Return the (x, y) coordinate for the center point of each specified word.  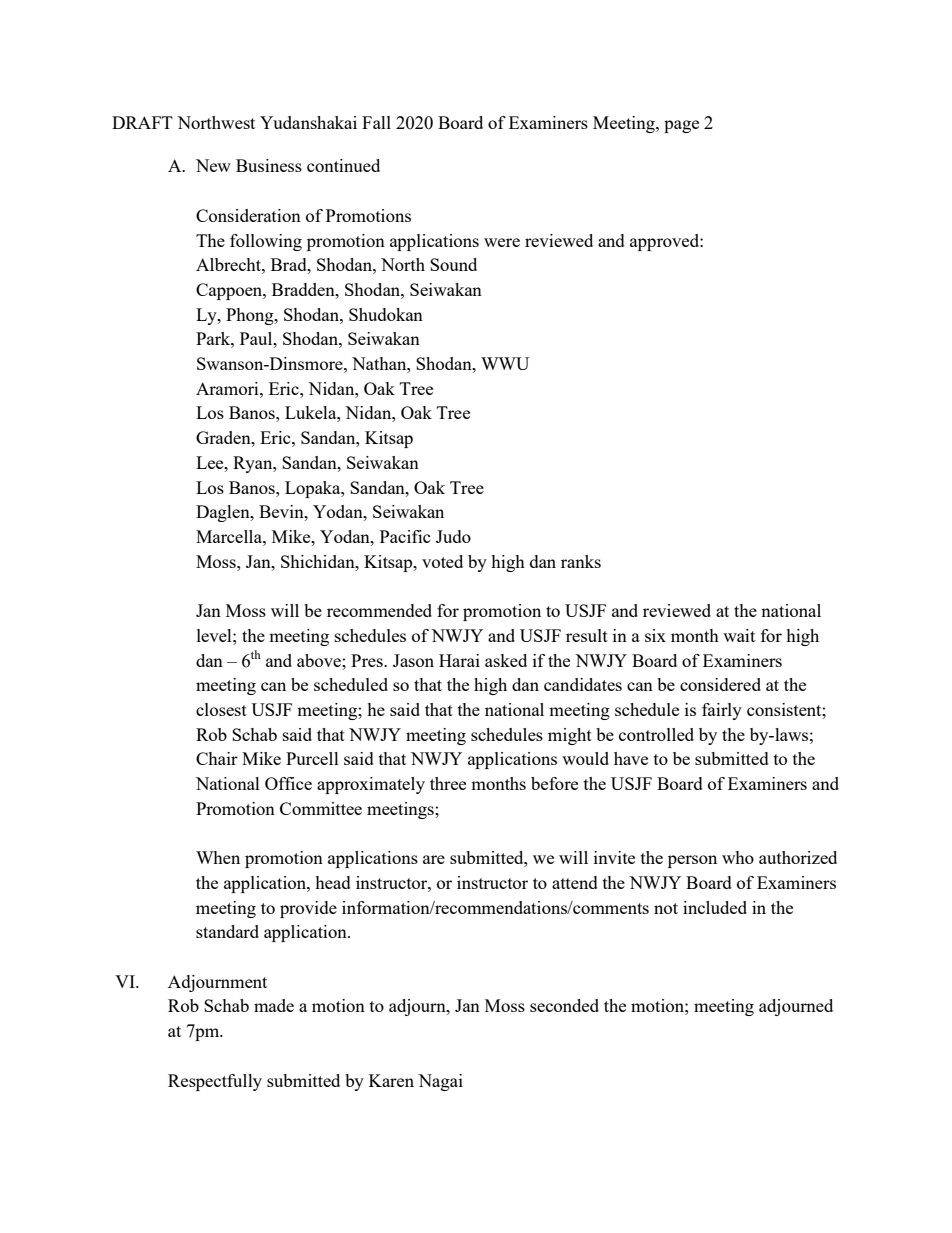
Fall (376, 122)
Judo (453, 536)
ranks (581, 561)
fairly (722, 711)
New (213, 165)
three (448, 783)
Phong (251, 316)
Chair (217, 758)
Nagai (440, 1082)
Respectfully (215, 1082)
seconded (564, 1005)
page (681, 126)
